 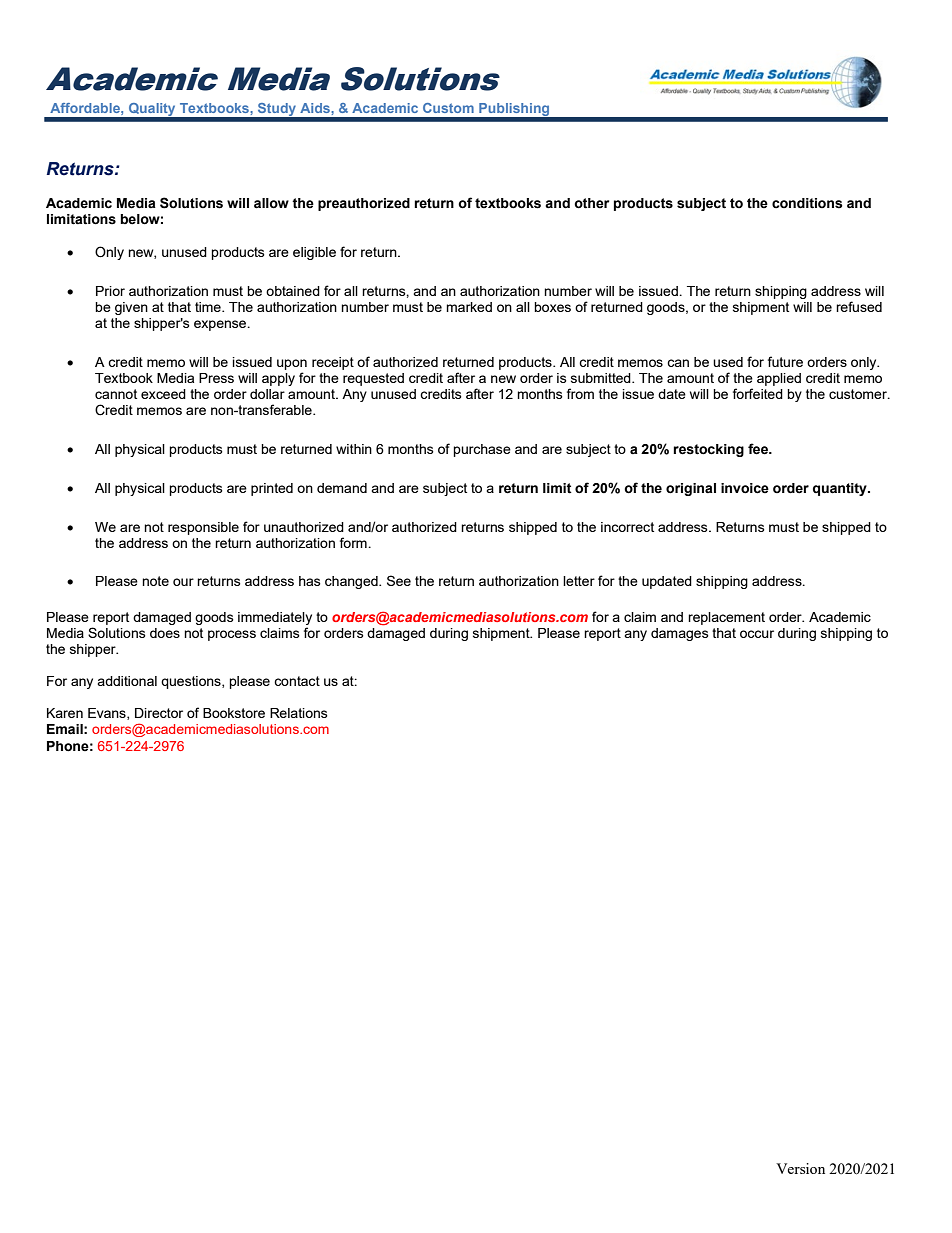 I want to click on marked, so click(x=469, y=307).
